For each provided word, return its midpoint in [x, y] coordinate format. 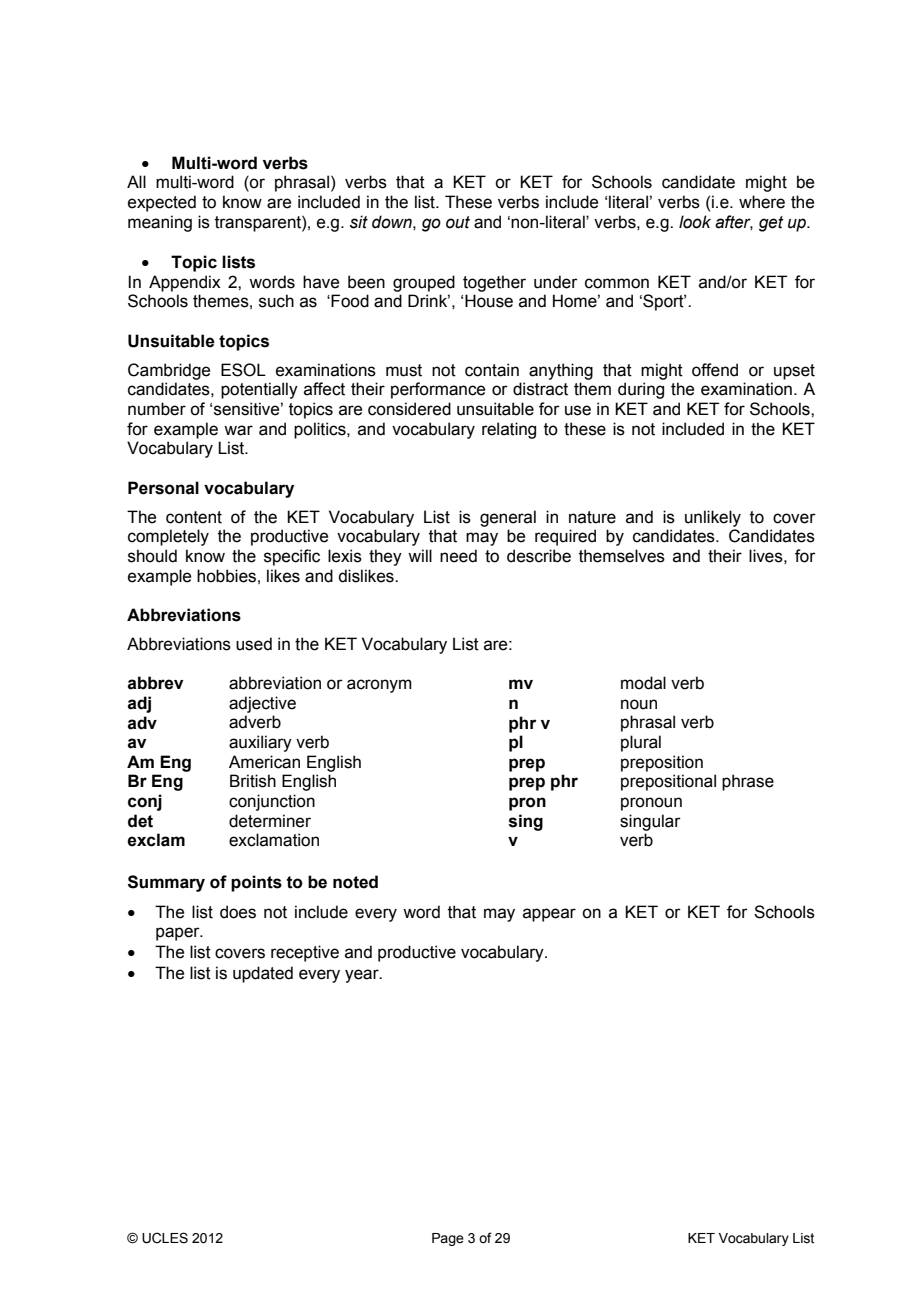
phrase [748, 782]
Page [448, 1239]
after [734, 222]
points [256, 883]
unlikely [713, 518]
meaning [160, 223]
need [458, 556]
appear [549, 915]
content [194, 517]
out [458, 222]
